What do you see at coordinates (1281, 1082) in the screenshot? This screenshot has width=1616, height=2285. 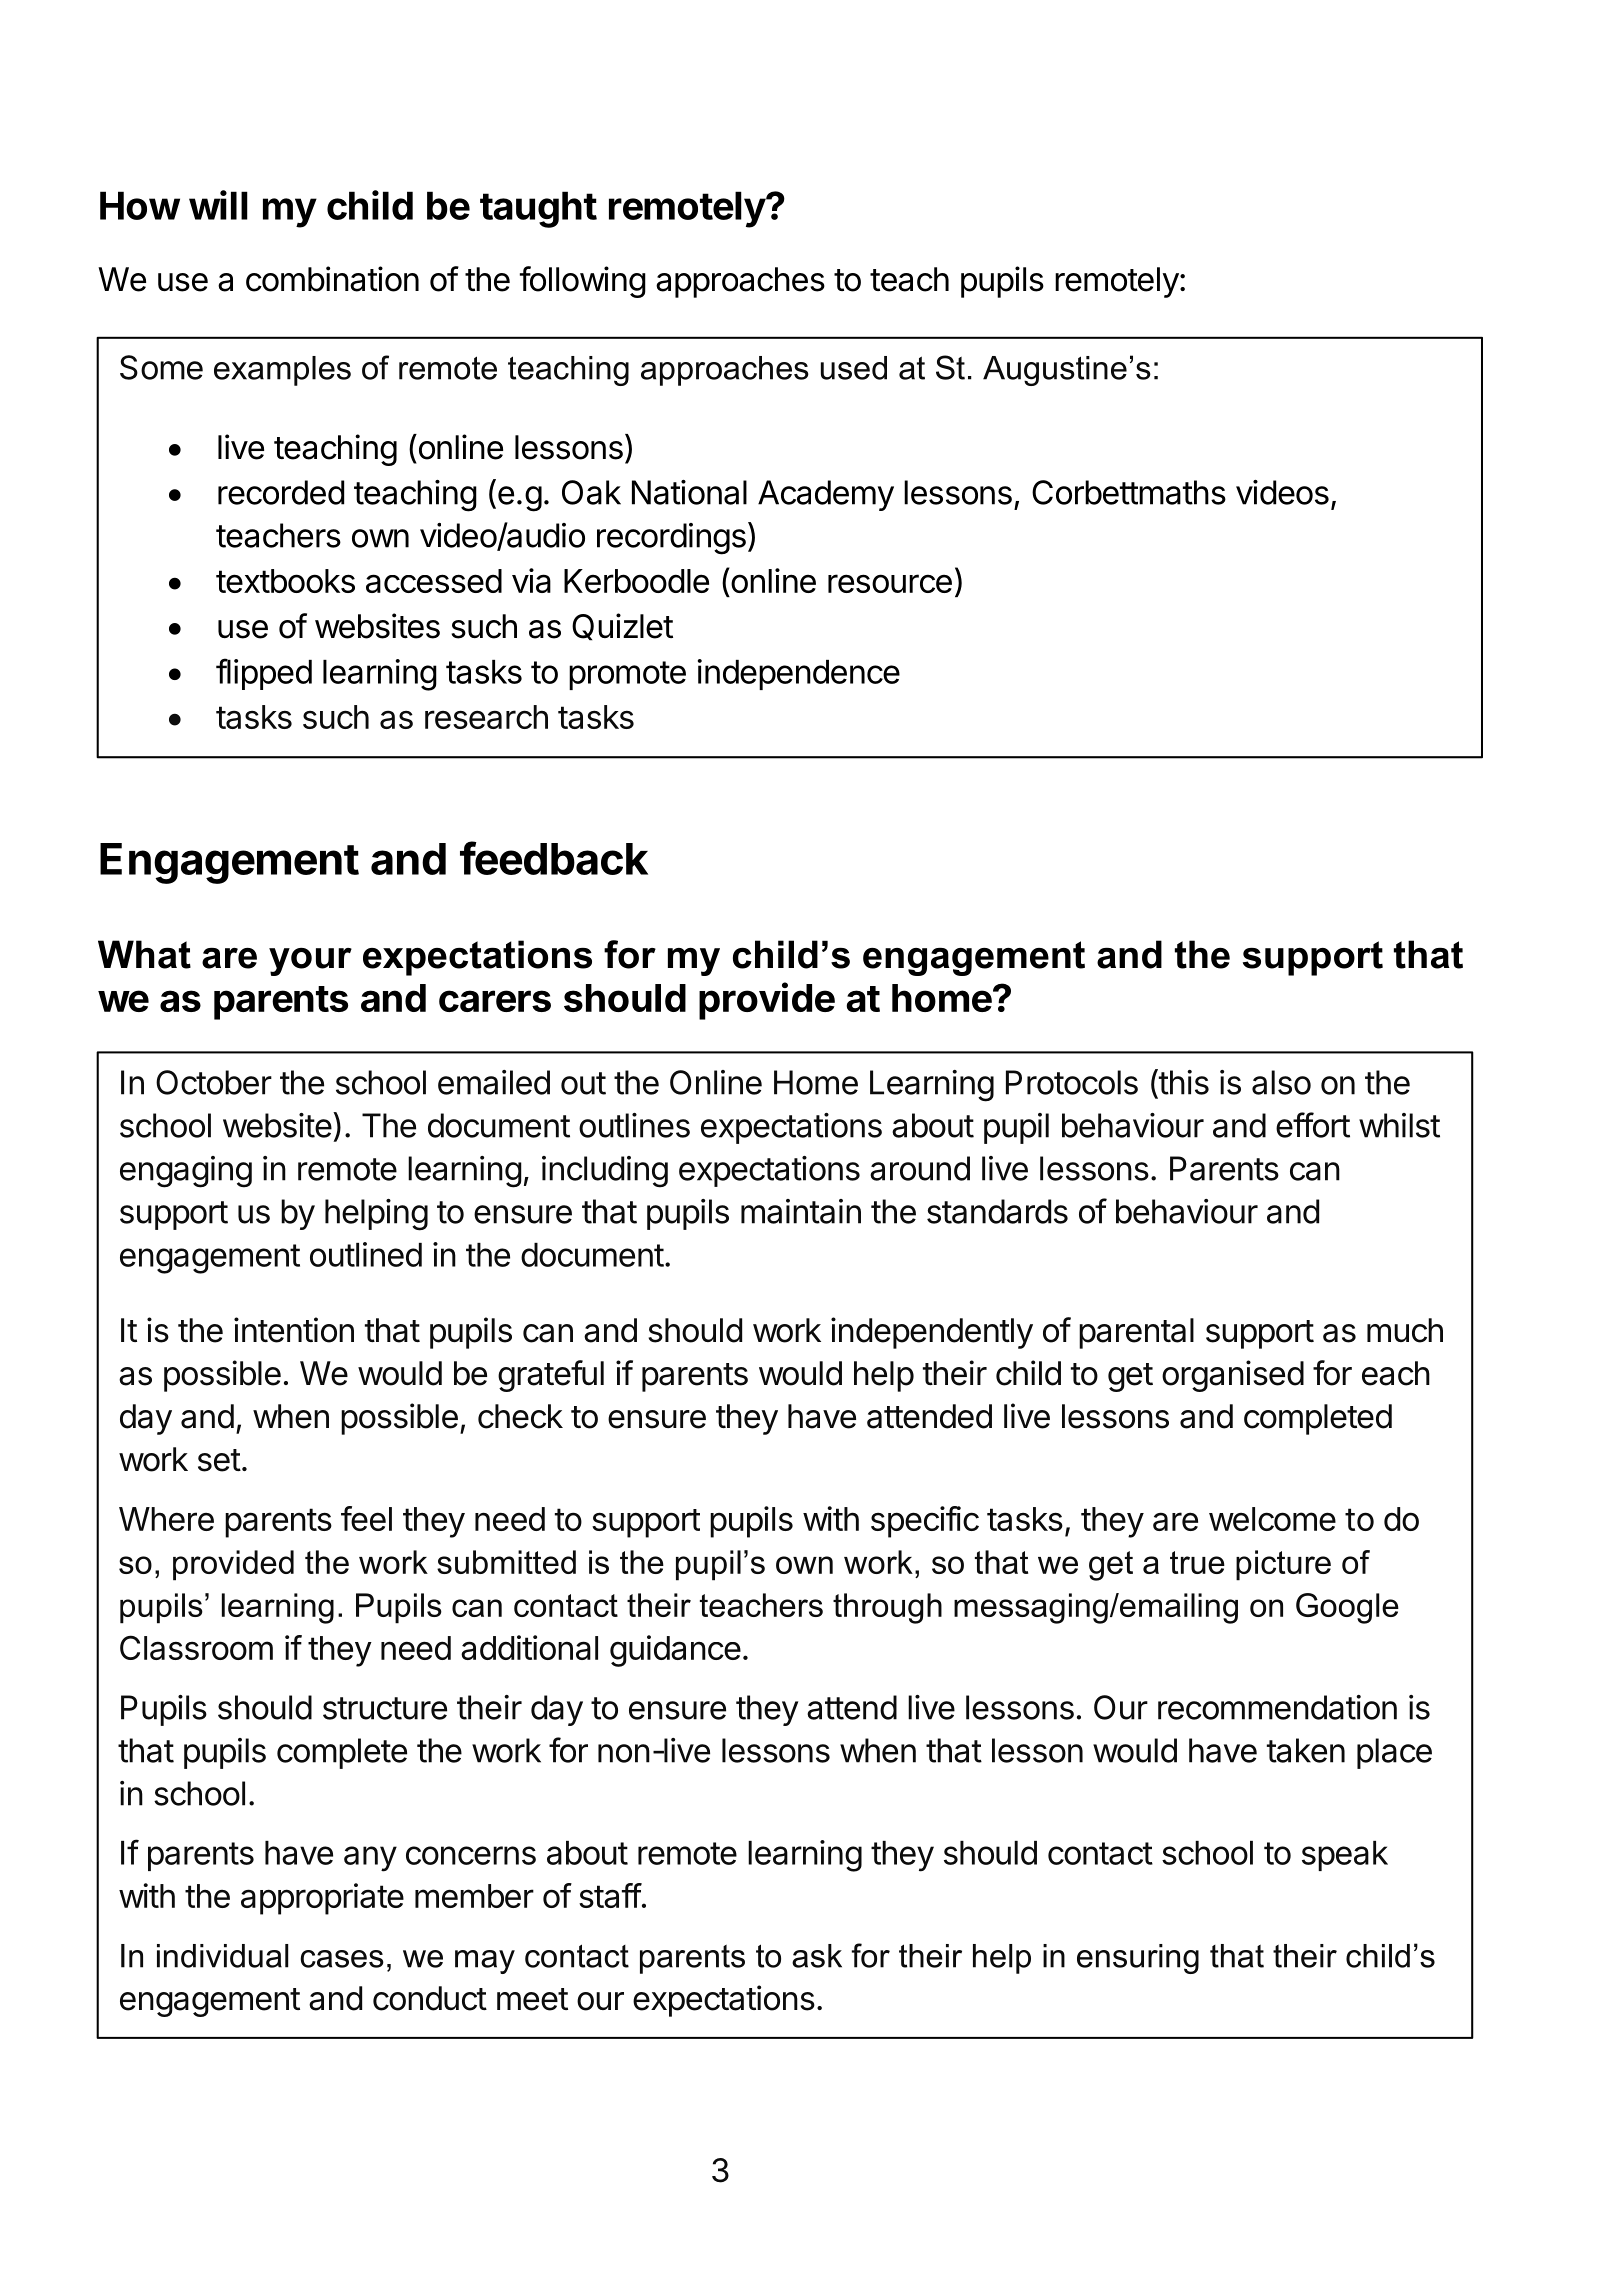 I see `also` at bounding box center [1281, 1082].
